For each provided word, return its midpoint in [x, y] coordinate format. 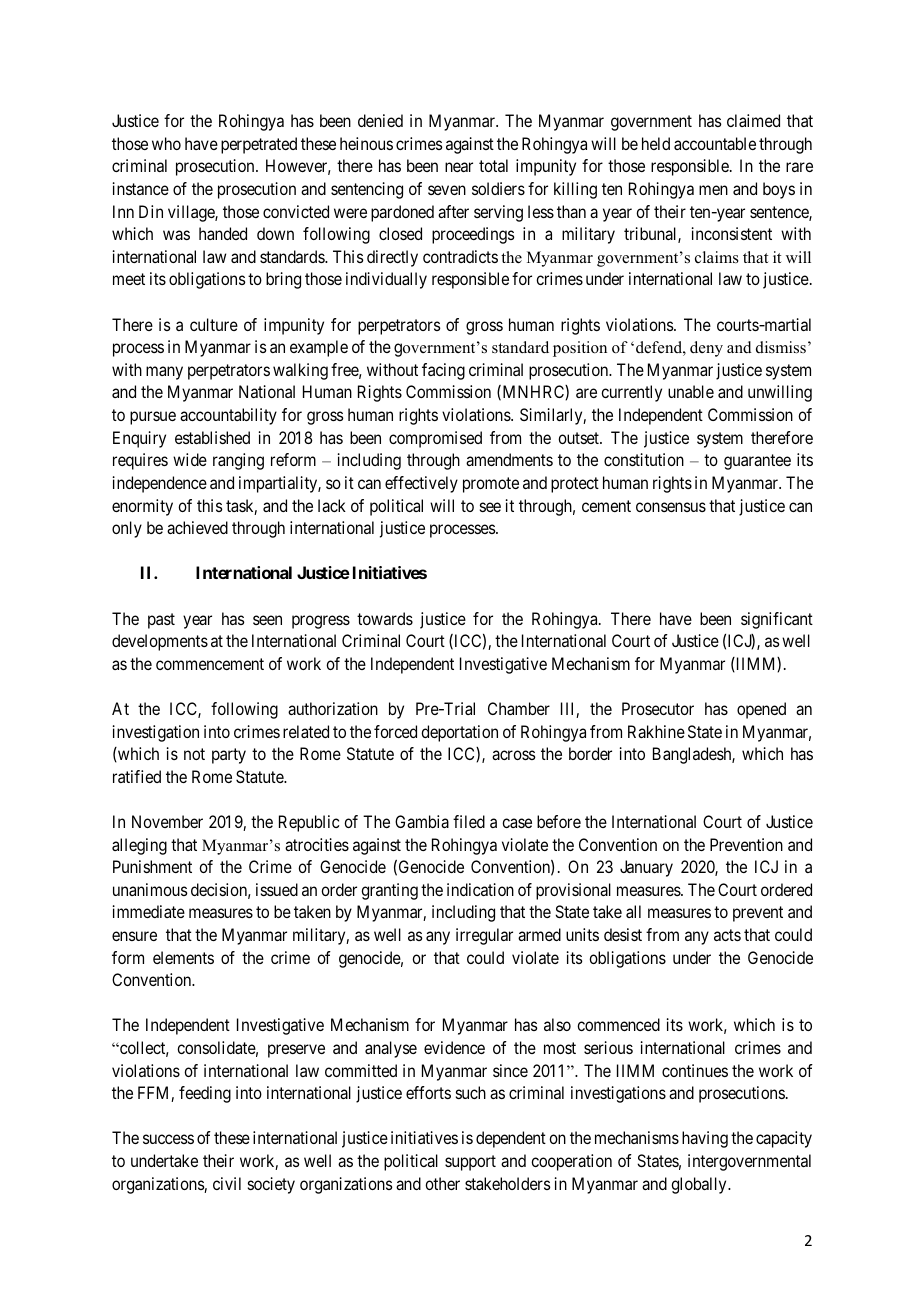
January [646, 868]
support [470, 1163]
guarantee [757, 462]
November [167, 821]
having [705, 1139]
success [168, 1139]
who [166, 143]
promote [491, 485]
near [459, 167]
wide [190, 459]
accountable [715, 143]
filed [469, 821]
